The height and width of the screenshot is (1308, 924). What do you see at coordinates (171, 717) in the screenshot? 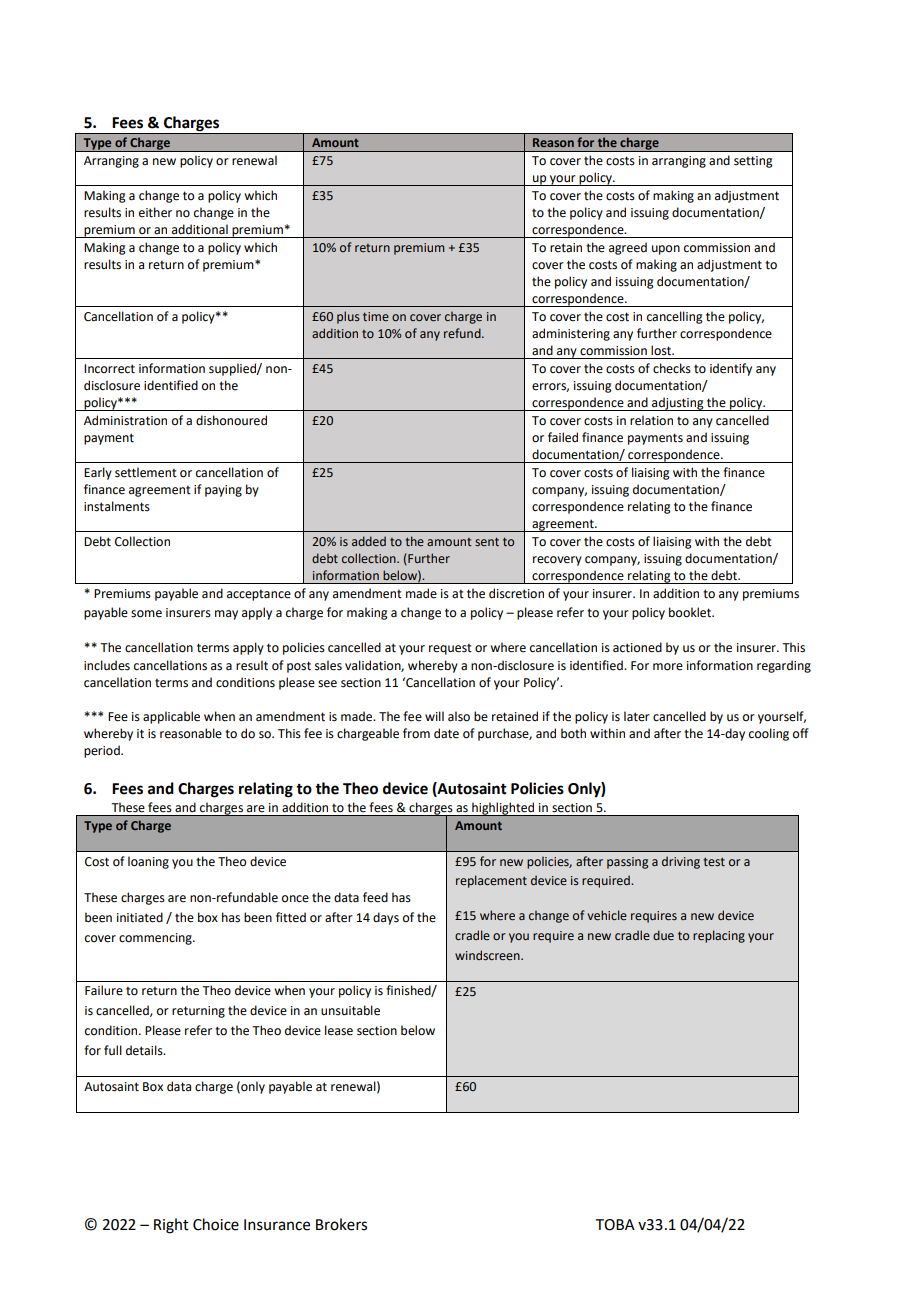
I see `applicable` at bounding box center [171, 717].
